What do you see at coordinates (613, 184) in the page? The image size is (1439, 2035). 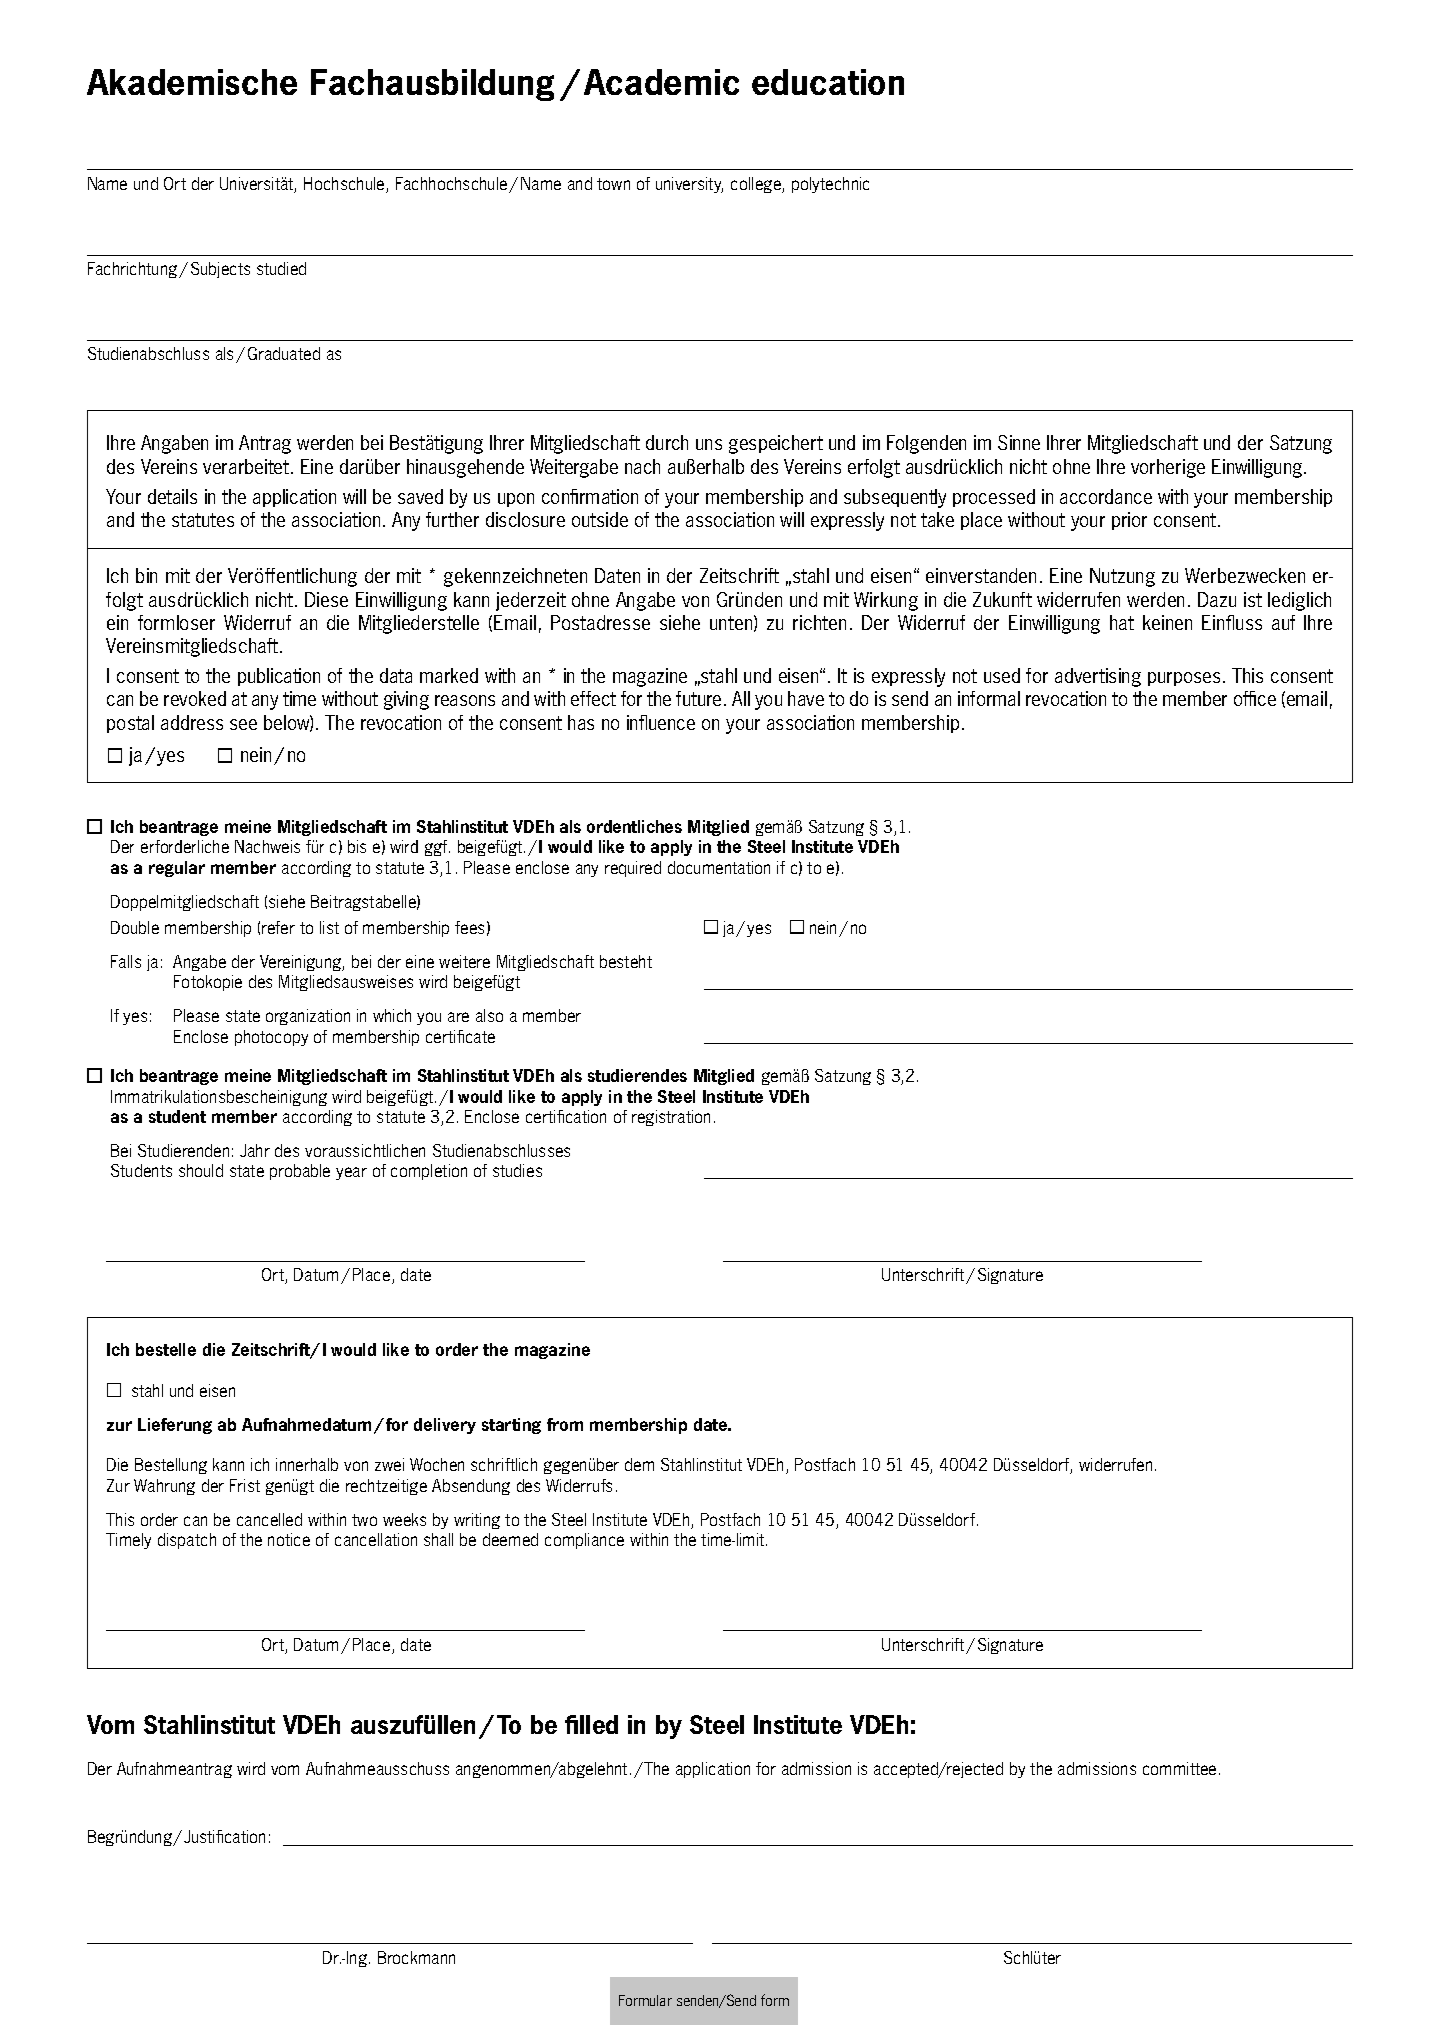 I see `town` at bounding box center [613, 184].
